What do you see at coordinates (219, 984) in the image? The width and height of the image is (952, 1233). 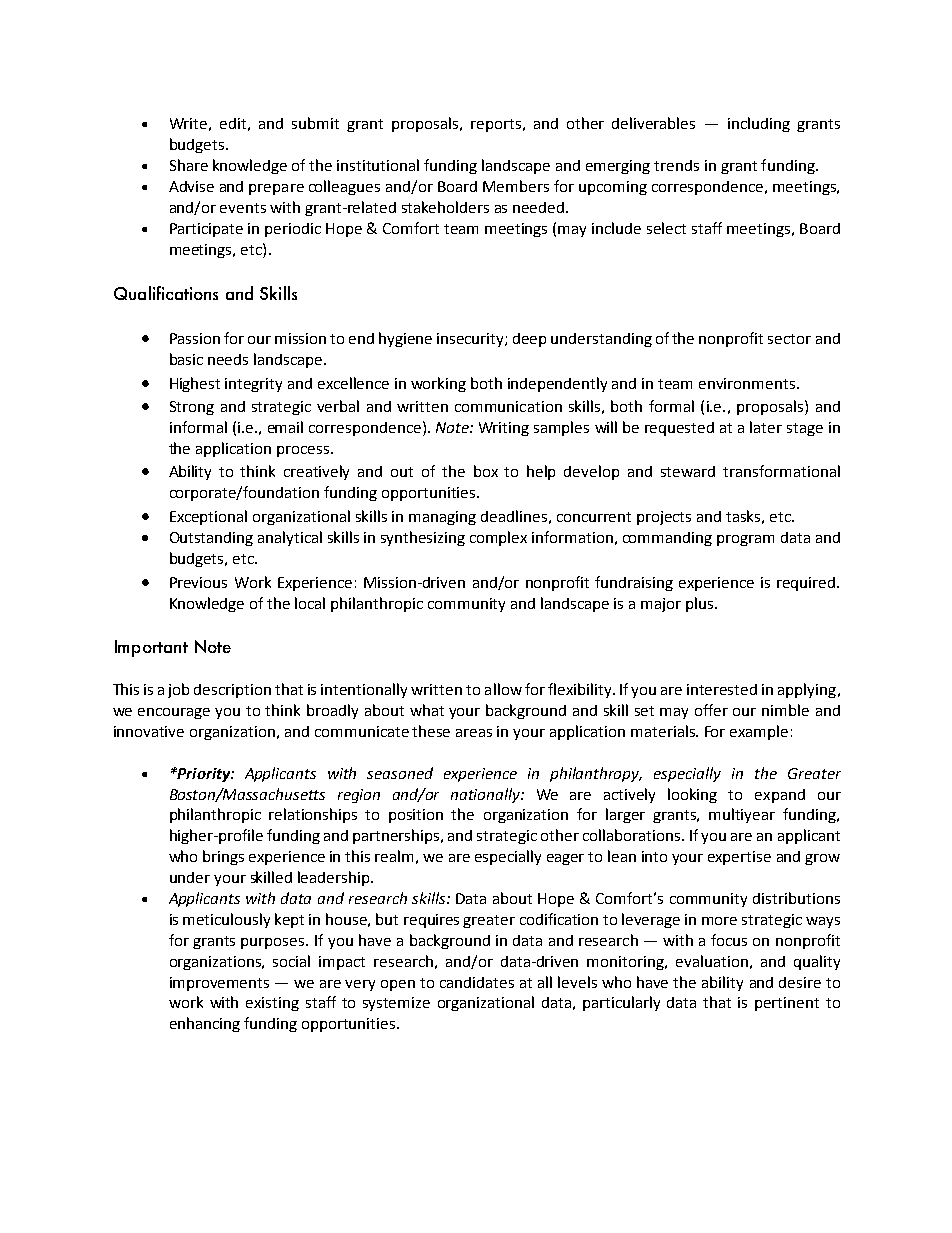 I see `improvements` at bounding box center [219, 984].
